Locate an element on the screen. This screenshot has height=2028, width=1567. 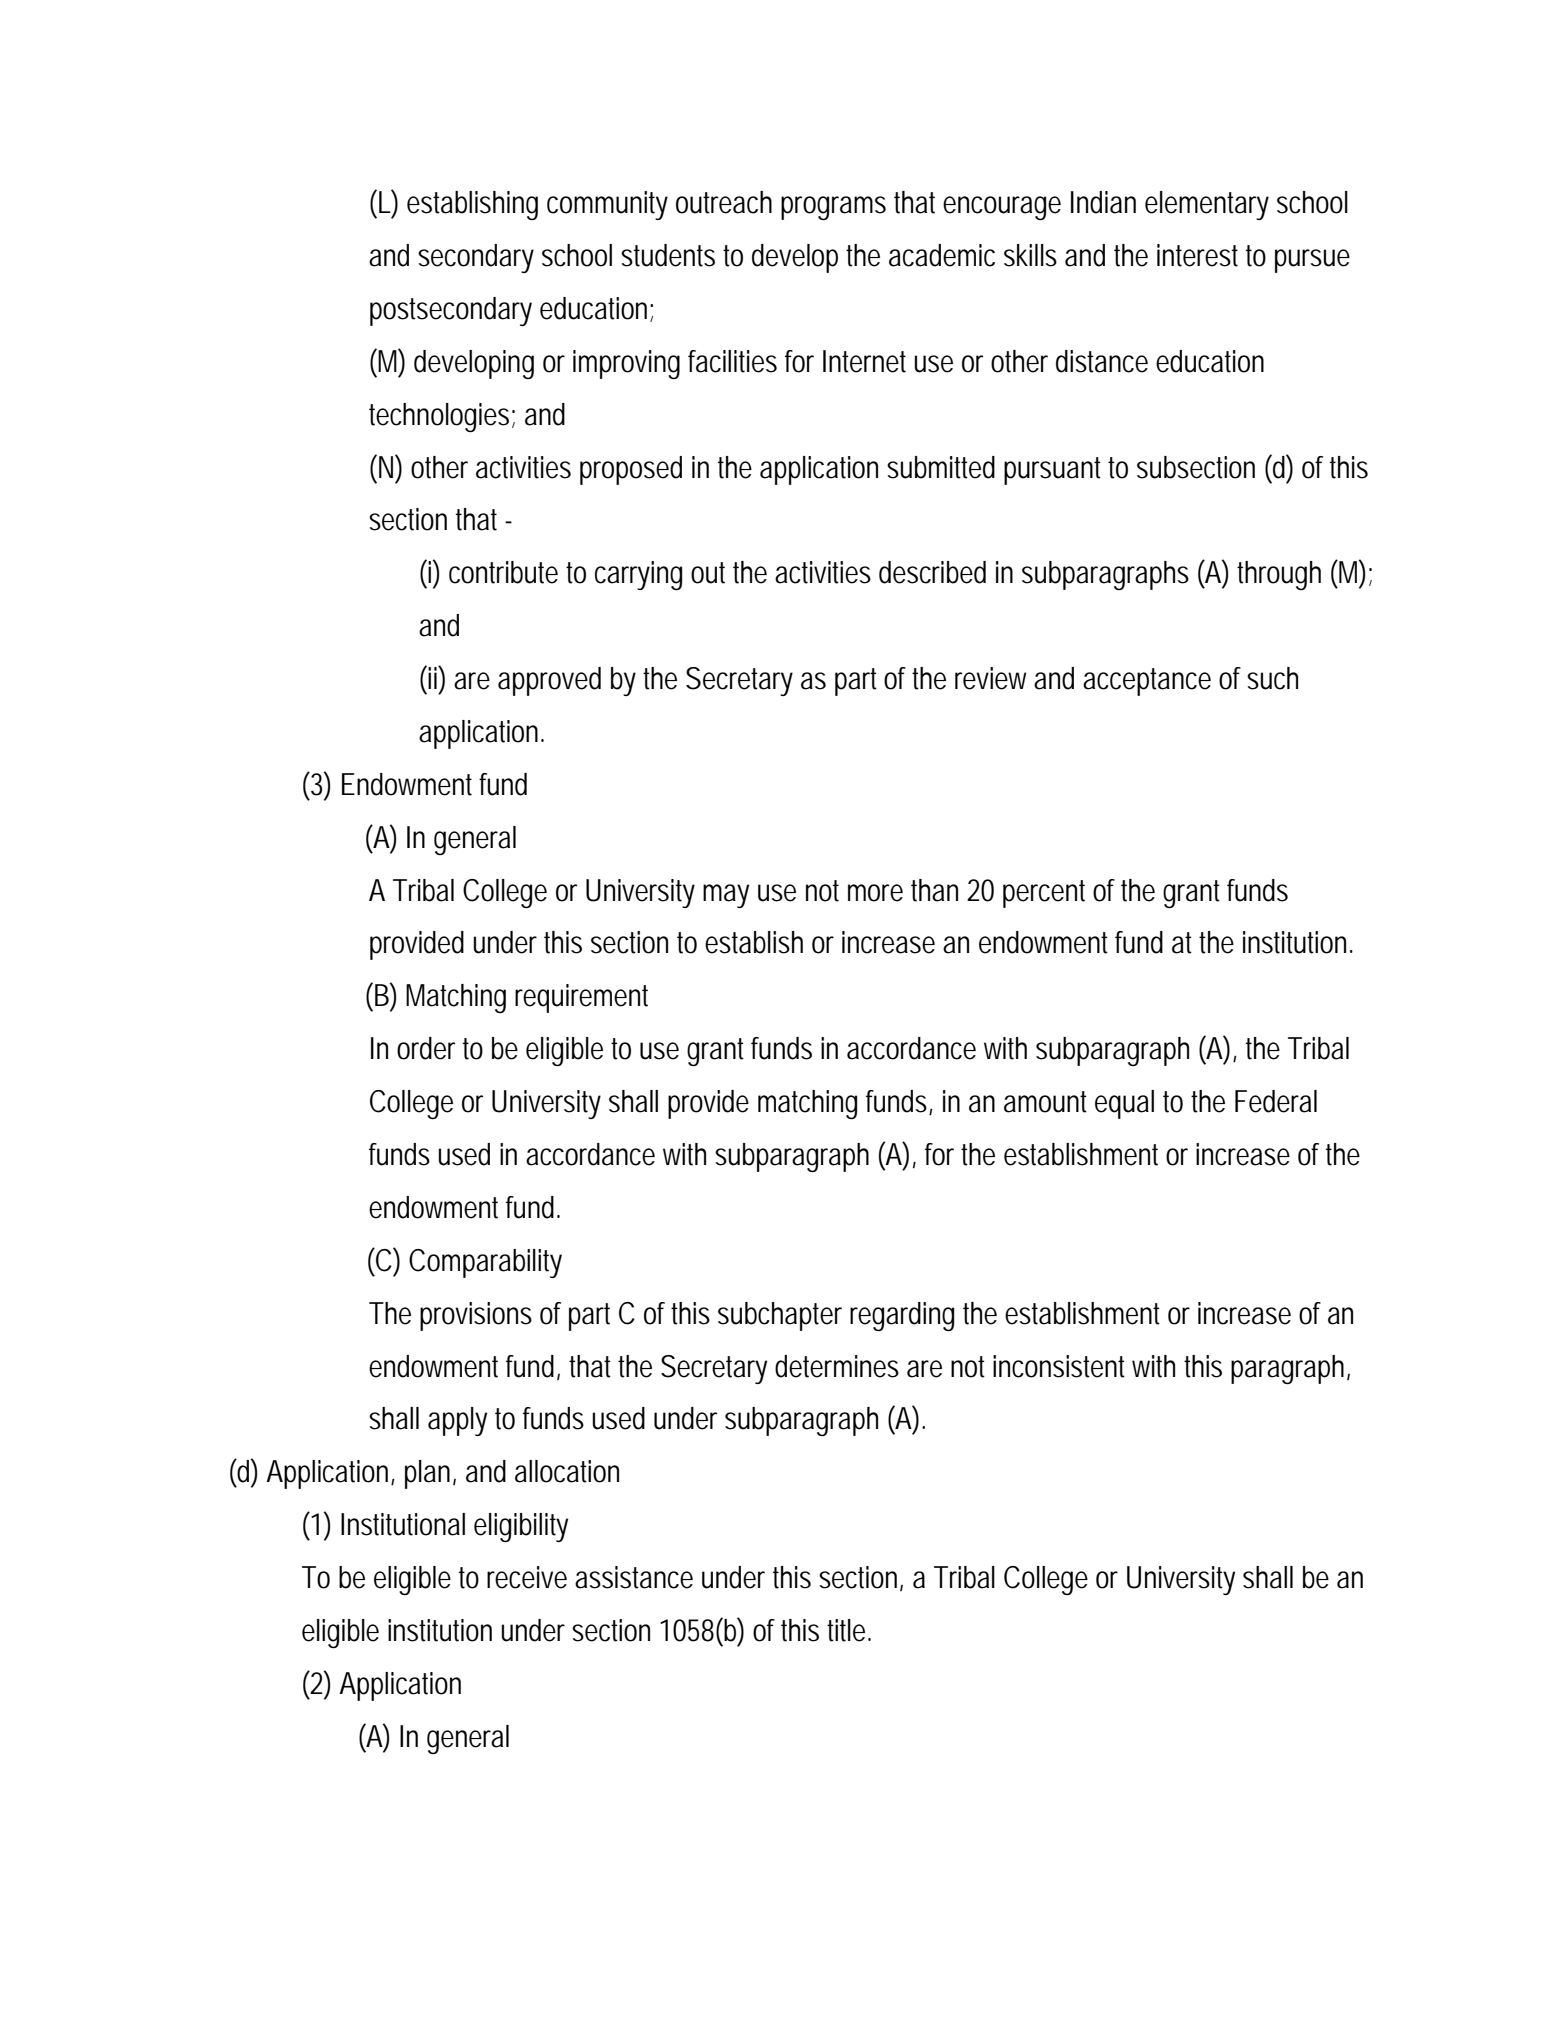
receive is located at coordinates (527, 1577).
